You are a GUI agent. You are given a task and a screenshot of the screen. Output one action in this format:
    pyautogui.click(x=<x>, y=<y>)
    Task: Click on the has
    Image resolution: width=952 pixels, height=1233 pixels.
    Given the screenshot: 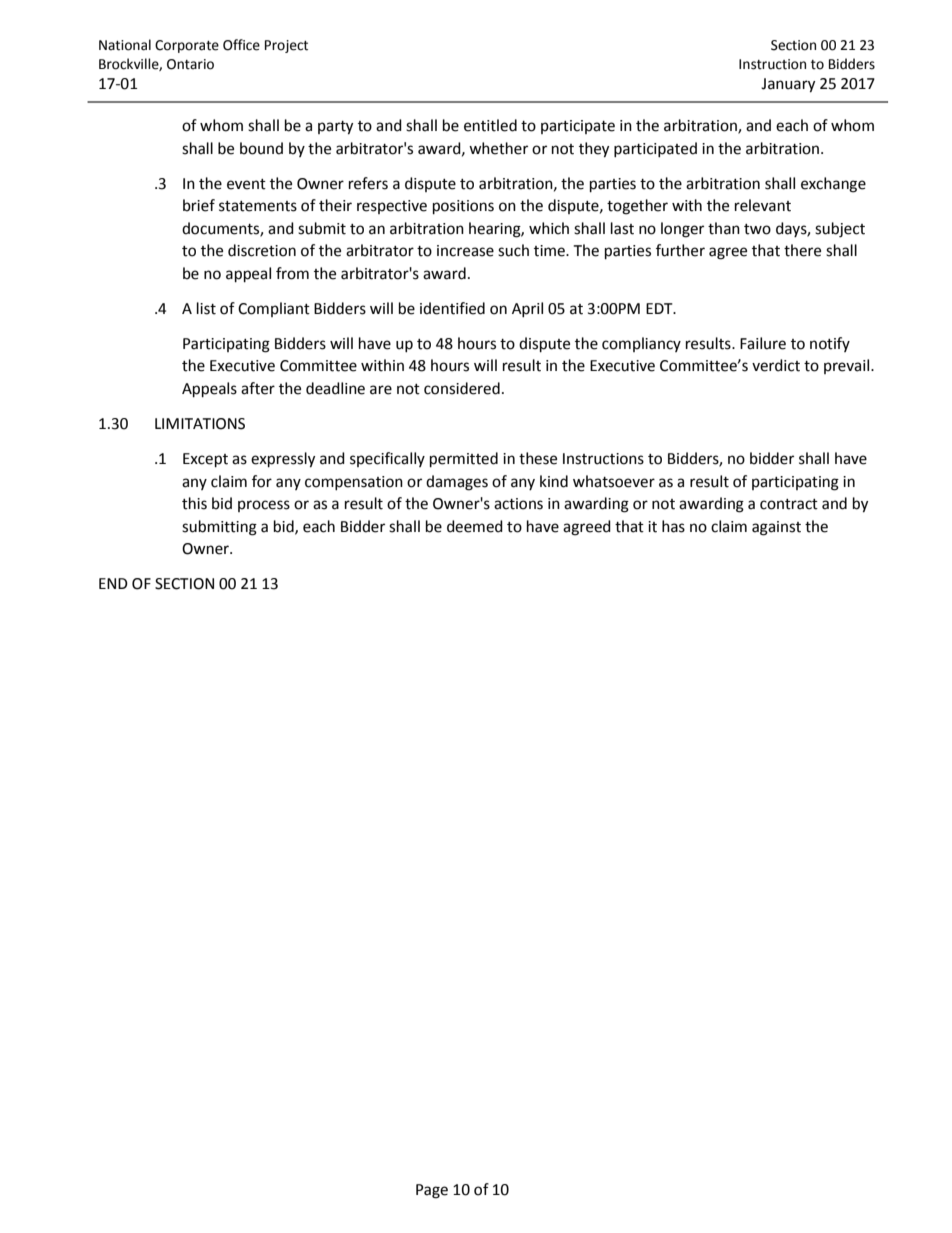 What is the action you would take?
    pyautogui.click(x=673, y=526)
